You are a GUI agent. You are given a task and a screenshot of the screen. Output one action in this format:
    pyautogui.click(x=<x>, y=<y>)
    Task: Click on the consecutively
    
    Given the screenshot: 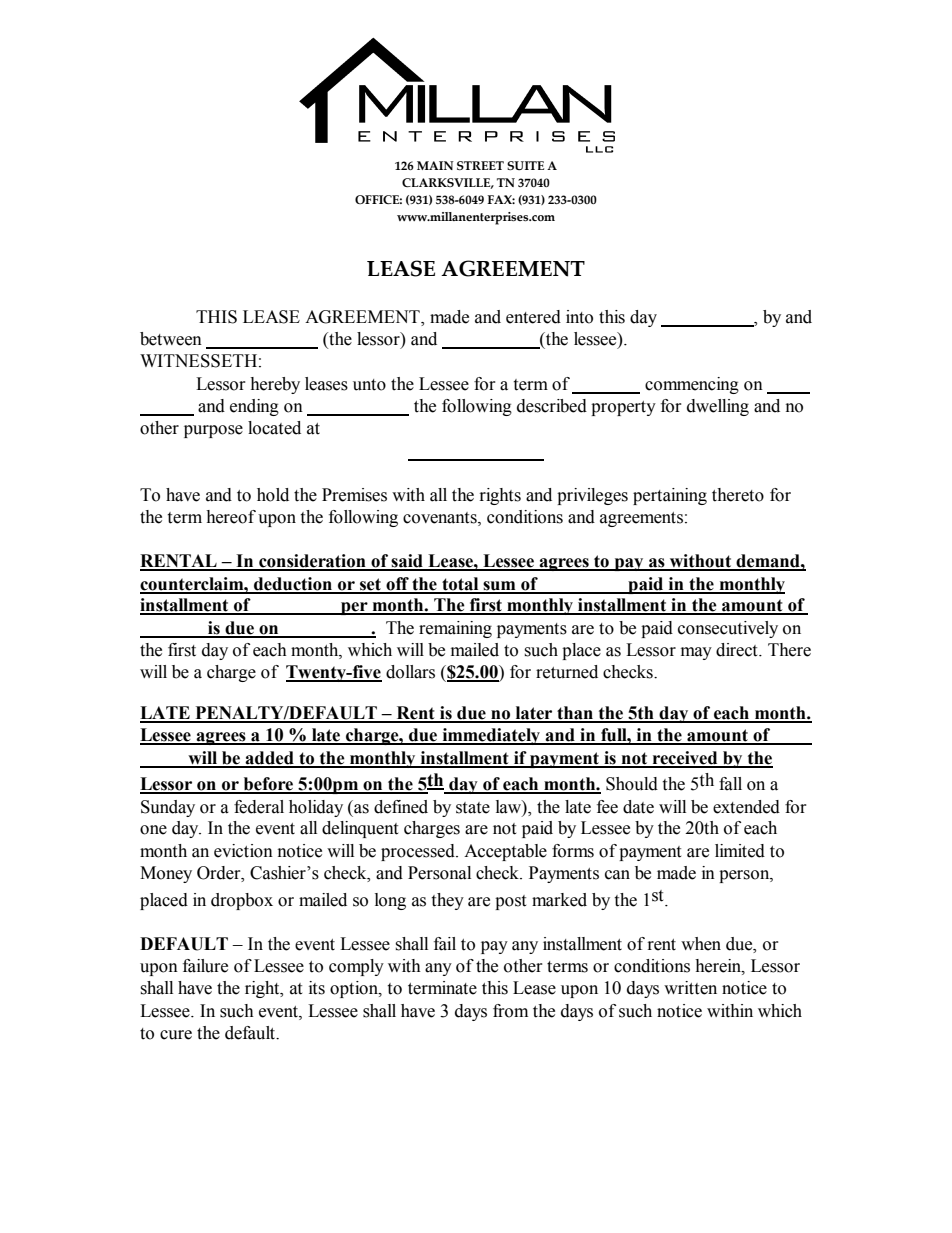 What is the action you would take?
    pyautogui.click(x=728, y=629)
